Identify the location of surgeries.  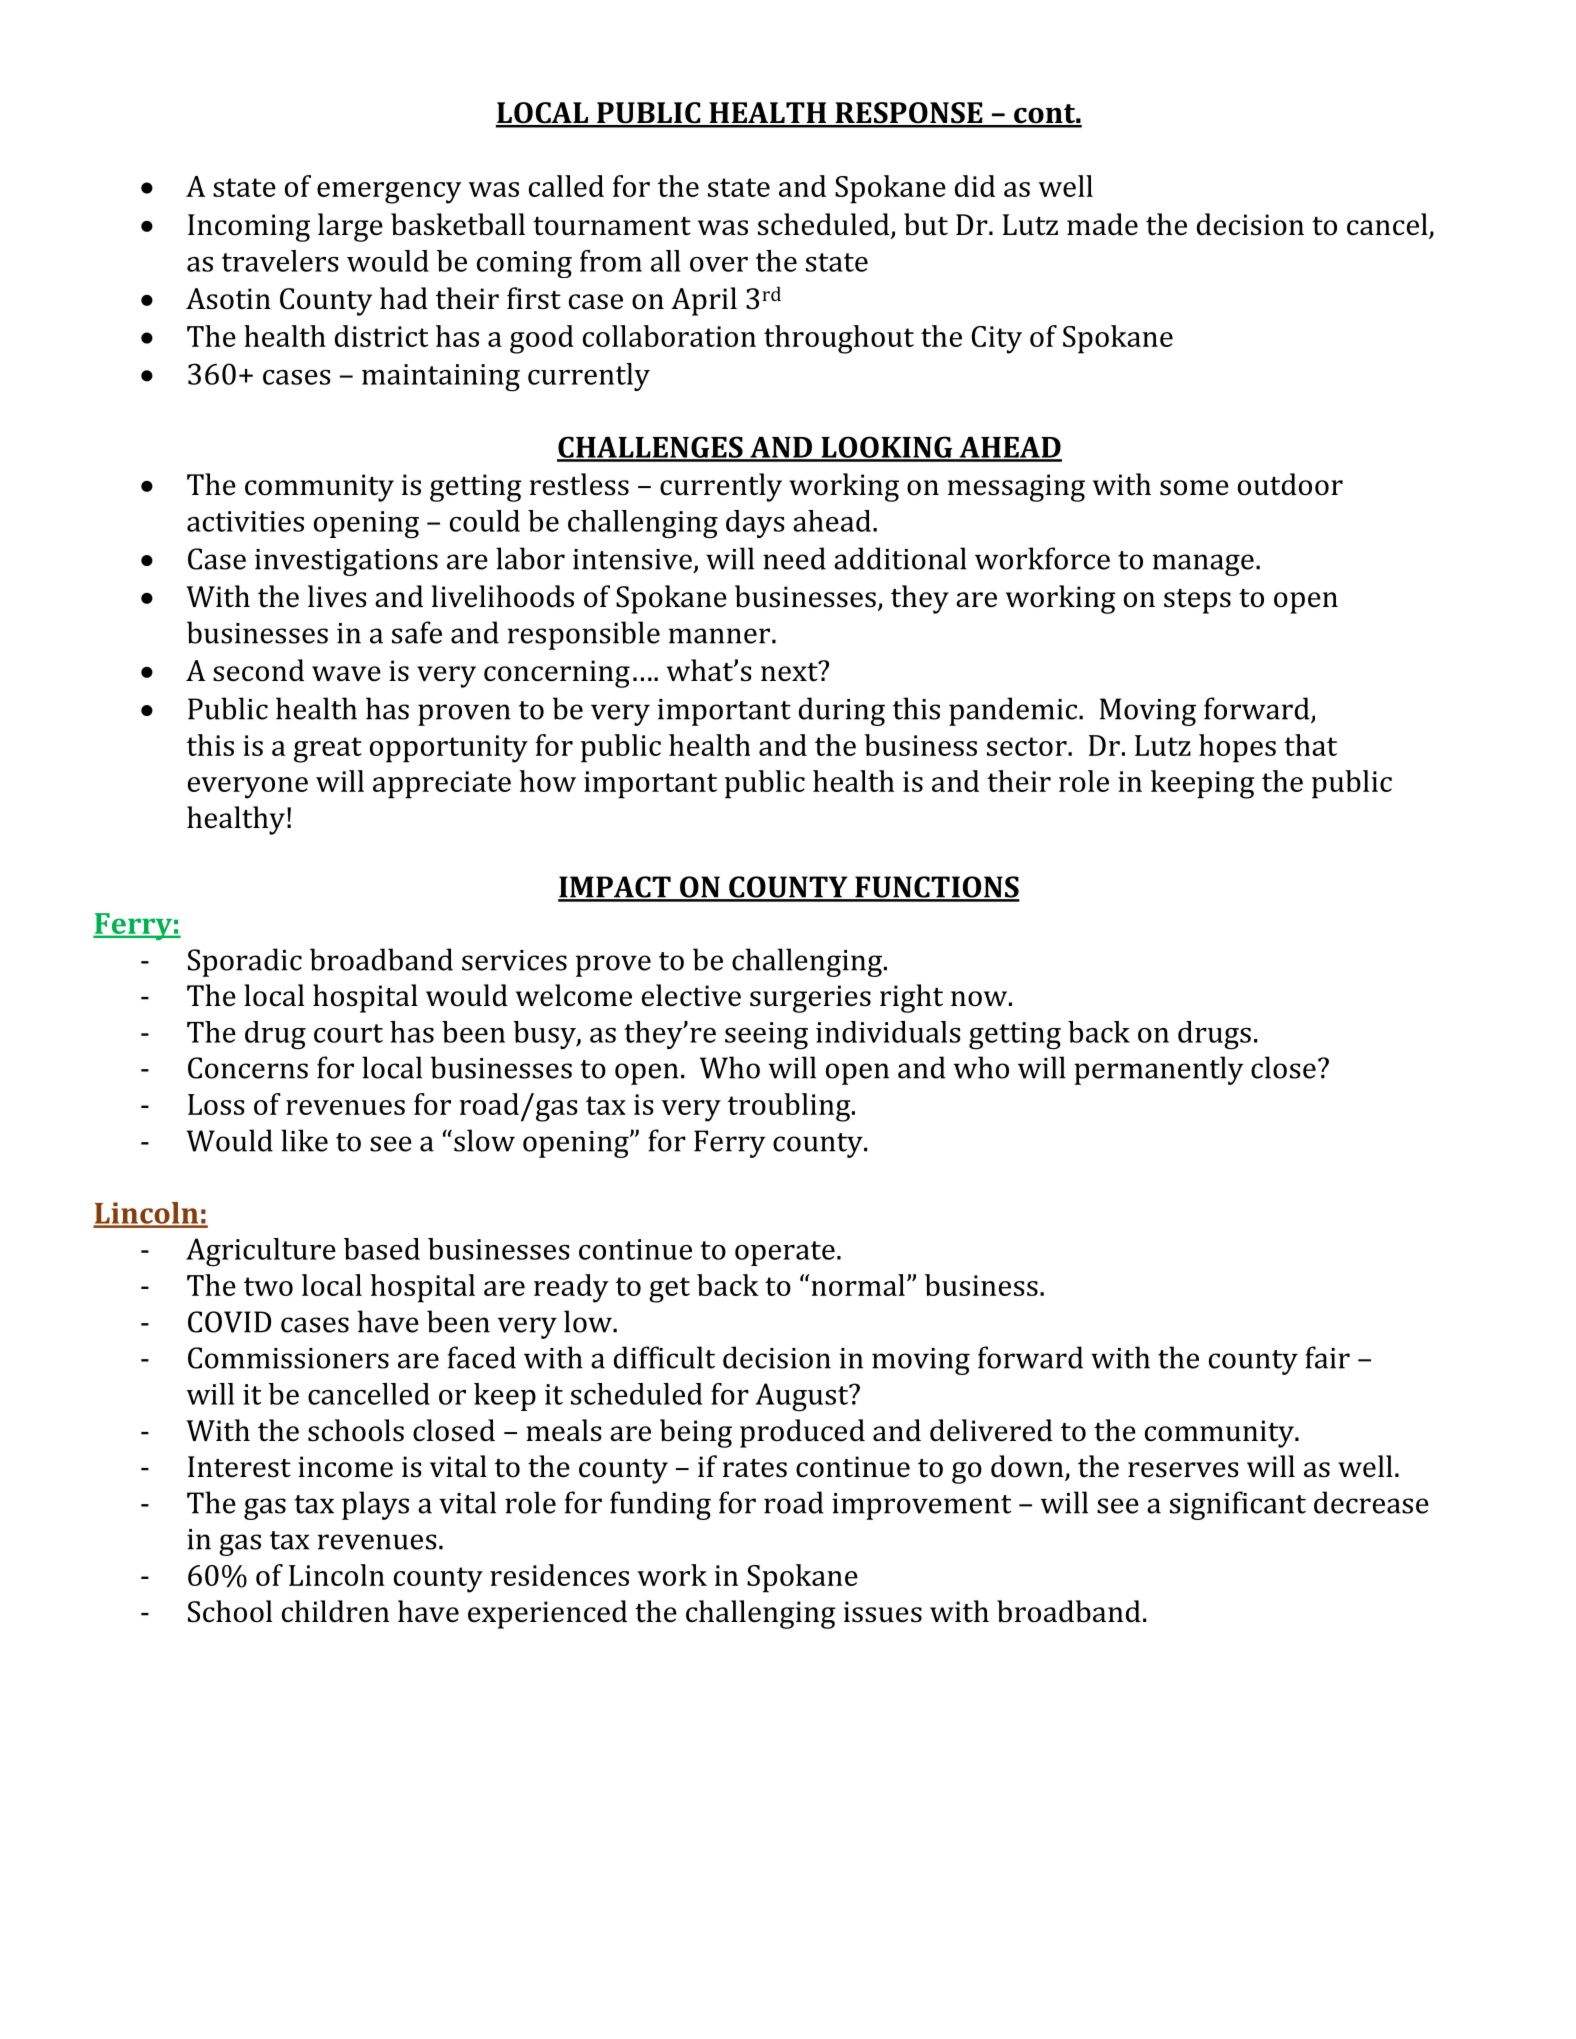
(810, 999).
